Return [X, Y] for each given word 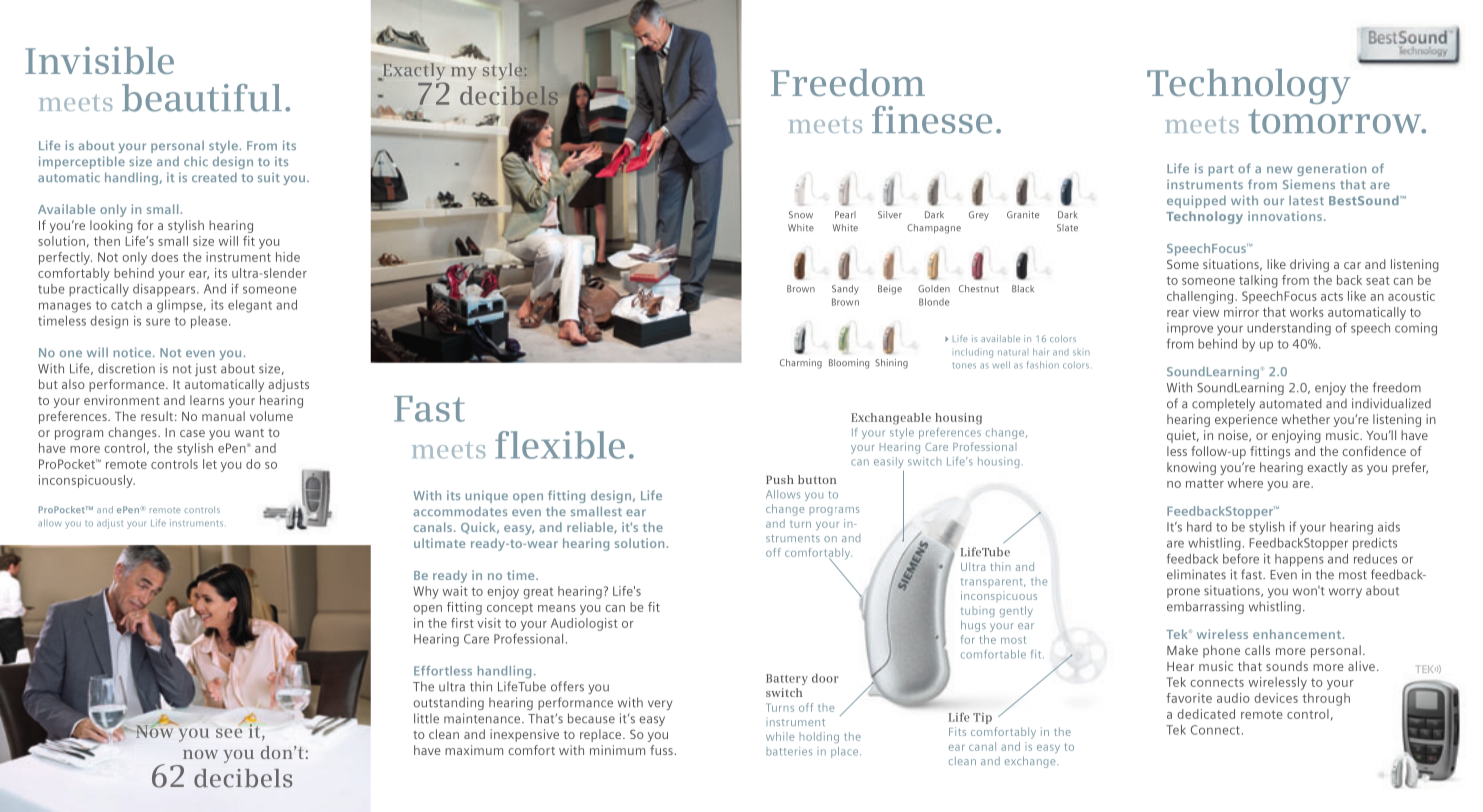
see [229, 733]
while [780, 736]
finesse [932, 120]
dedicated [1206, 714]
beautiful [202, 98]
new [1279, 169]
